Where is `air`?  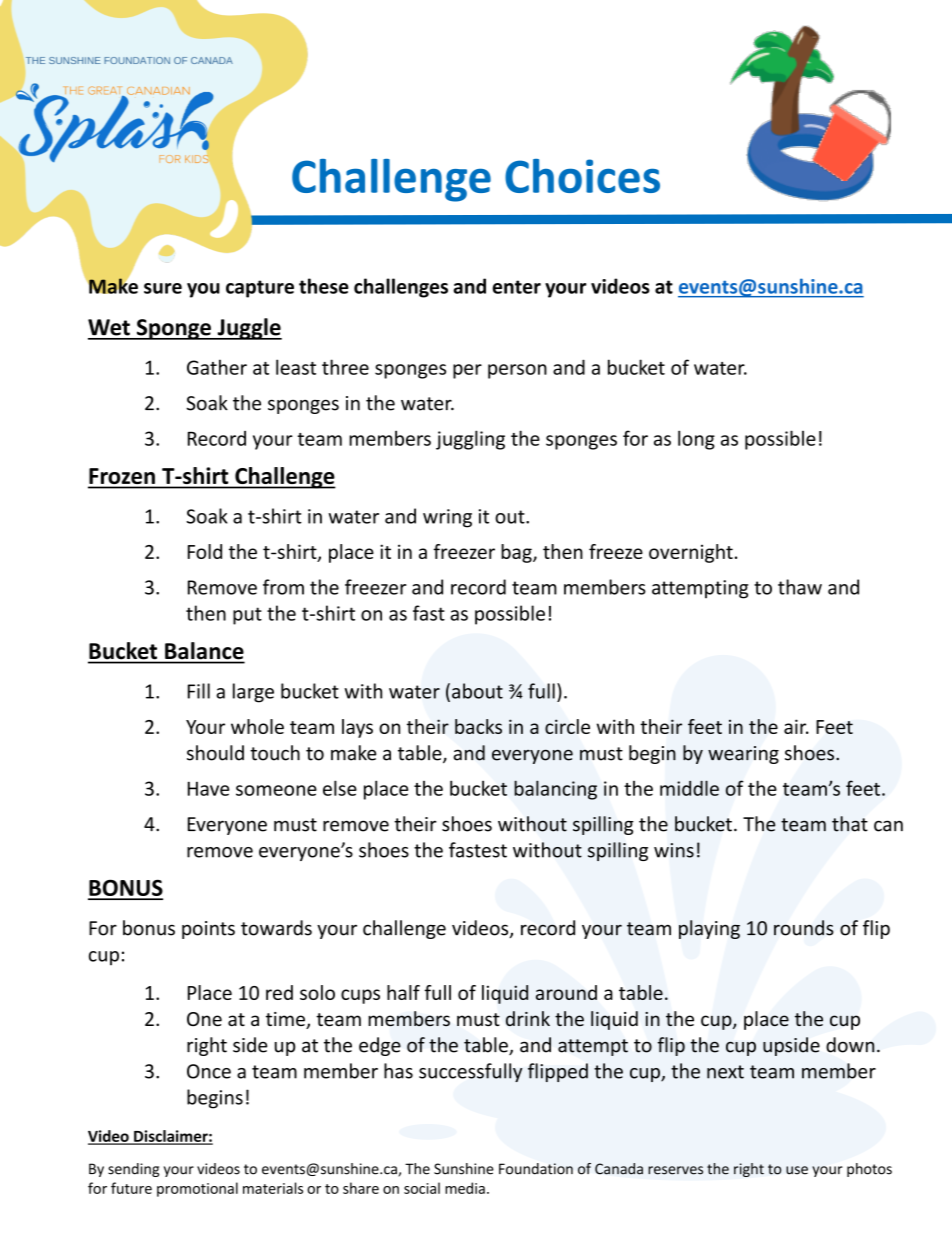
air is located at coordinates (796, 726).
